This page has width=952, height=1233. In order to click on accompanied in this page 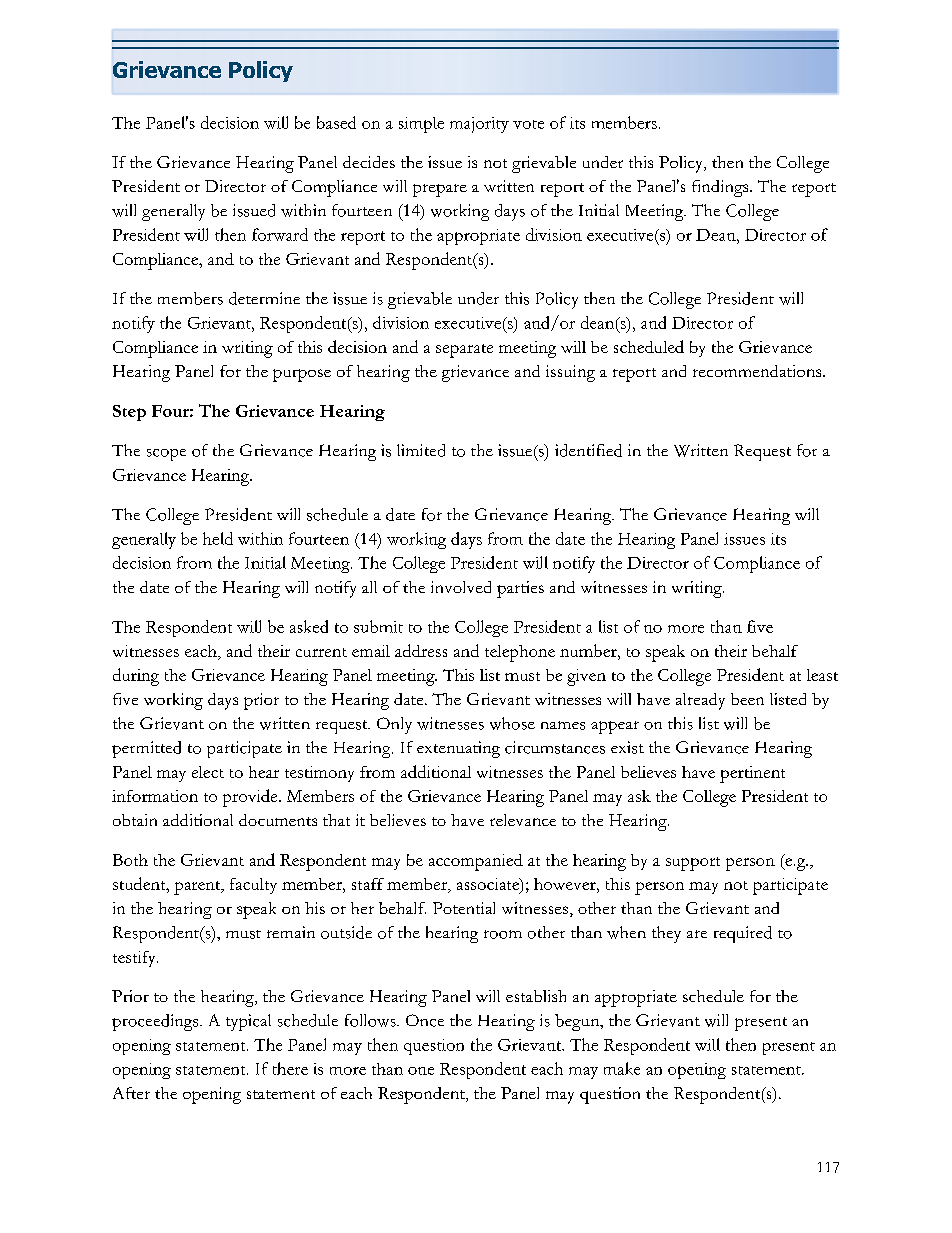, I will do `click(476, 862)`.
